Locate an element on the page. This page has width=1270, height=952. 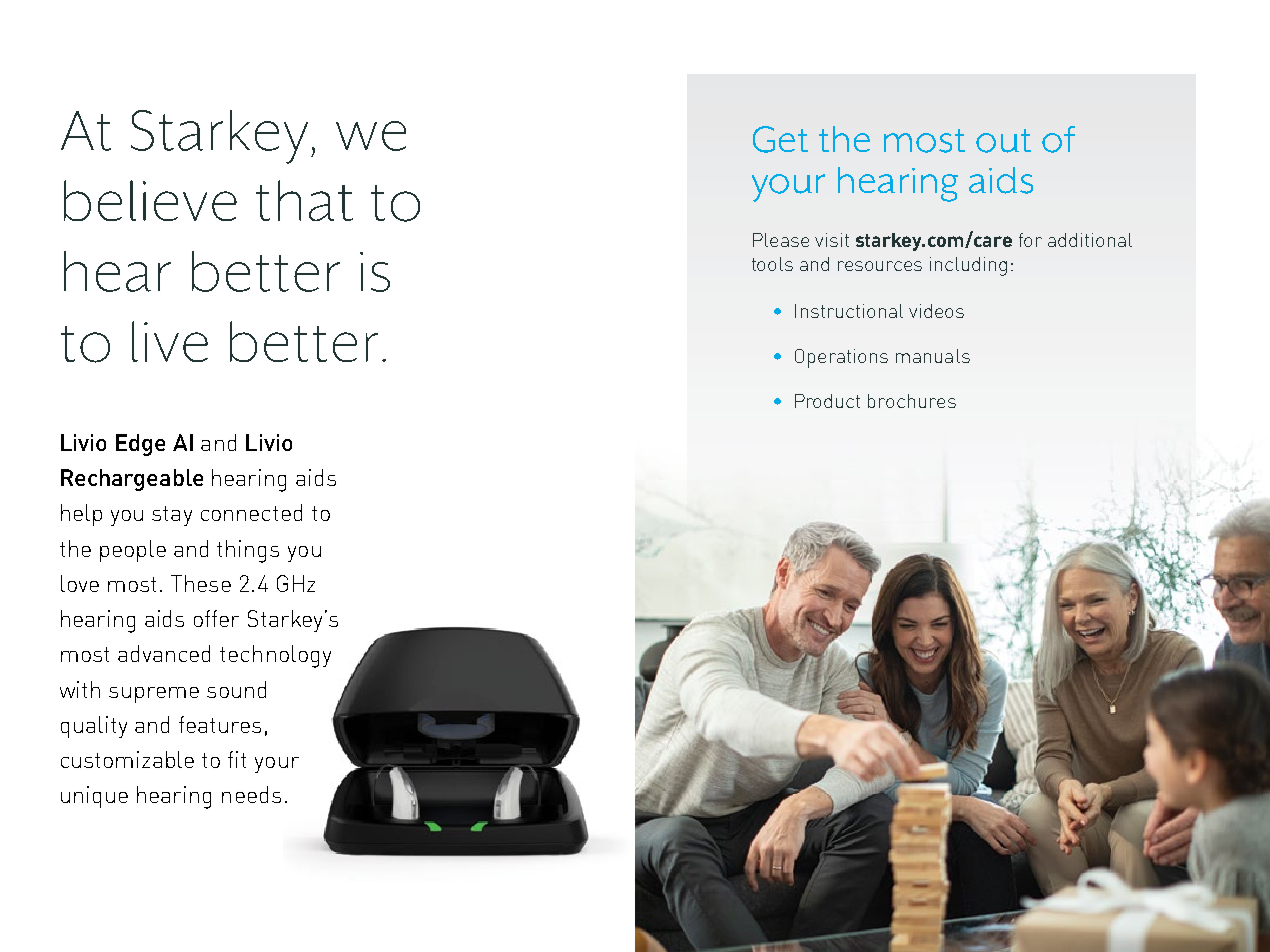
out is located at coordinates (1003, 141).
